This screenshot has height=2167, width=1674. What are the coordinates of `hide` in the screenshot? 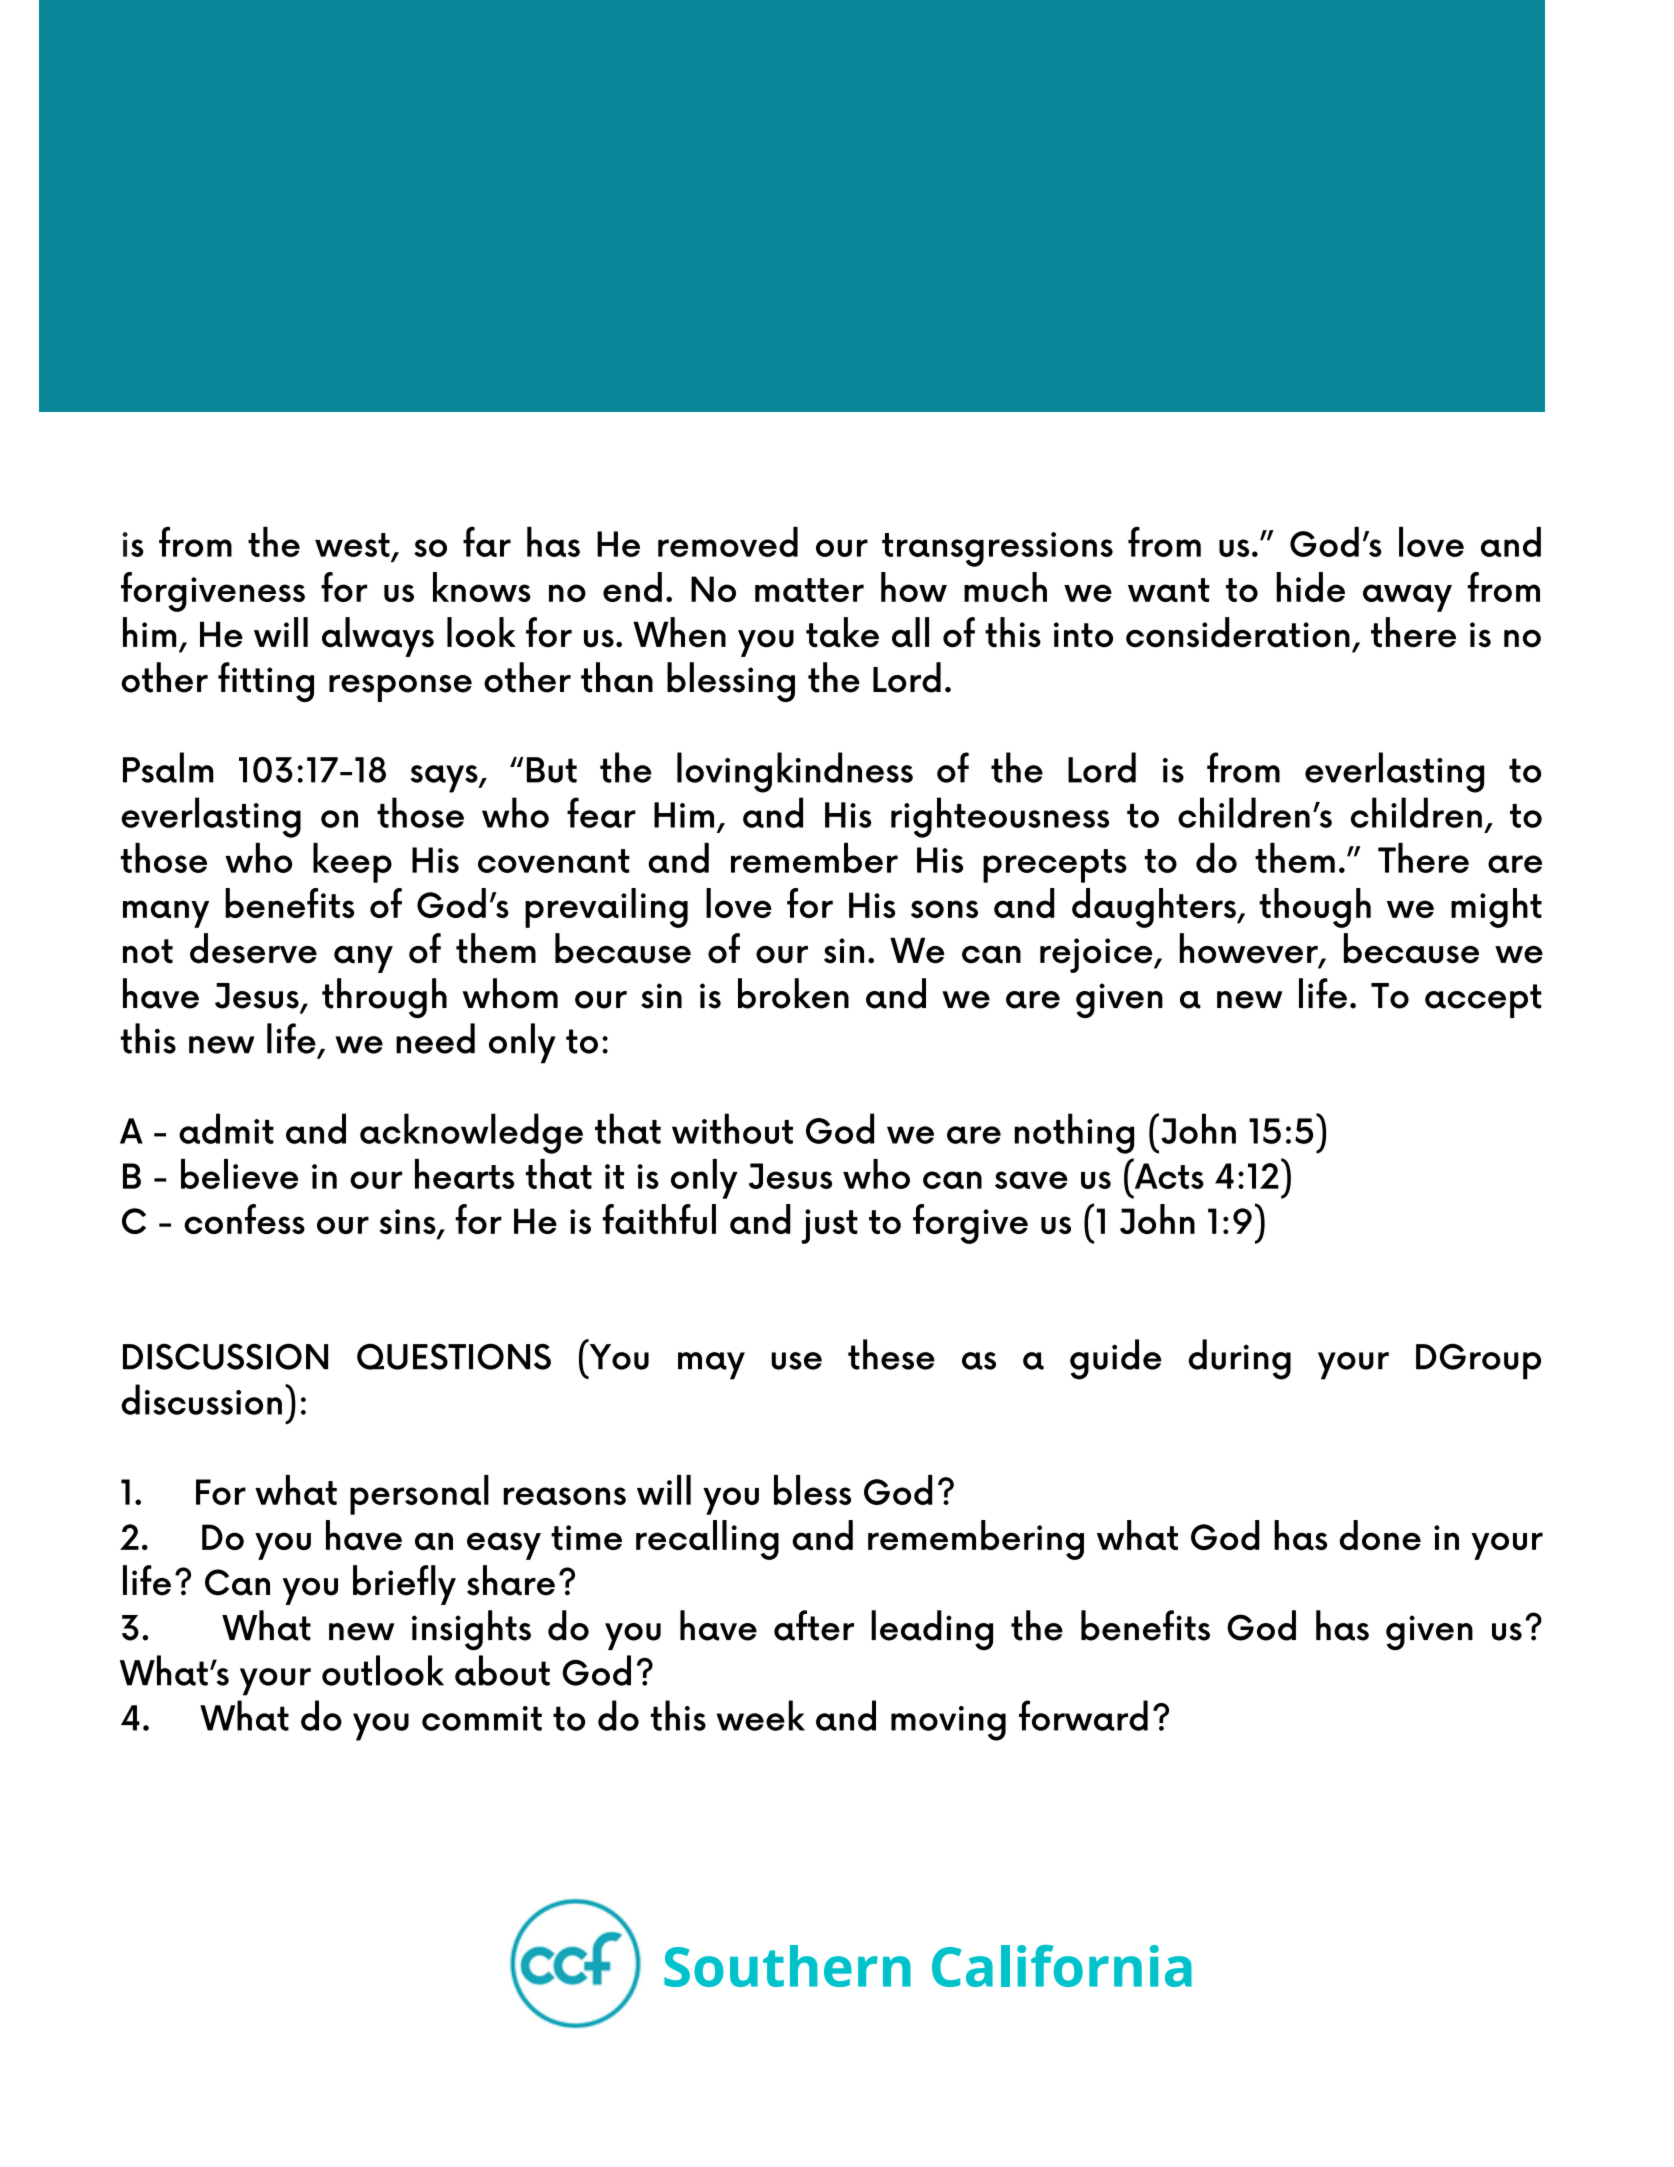 It's located at (1310, 587).
